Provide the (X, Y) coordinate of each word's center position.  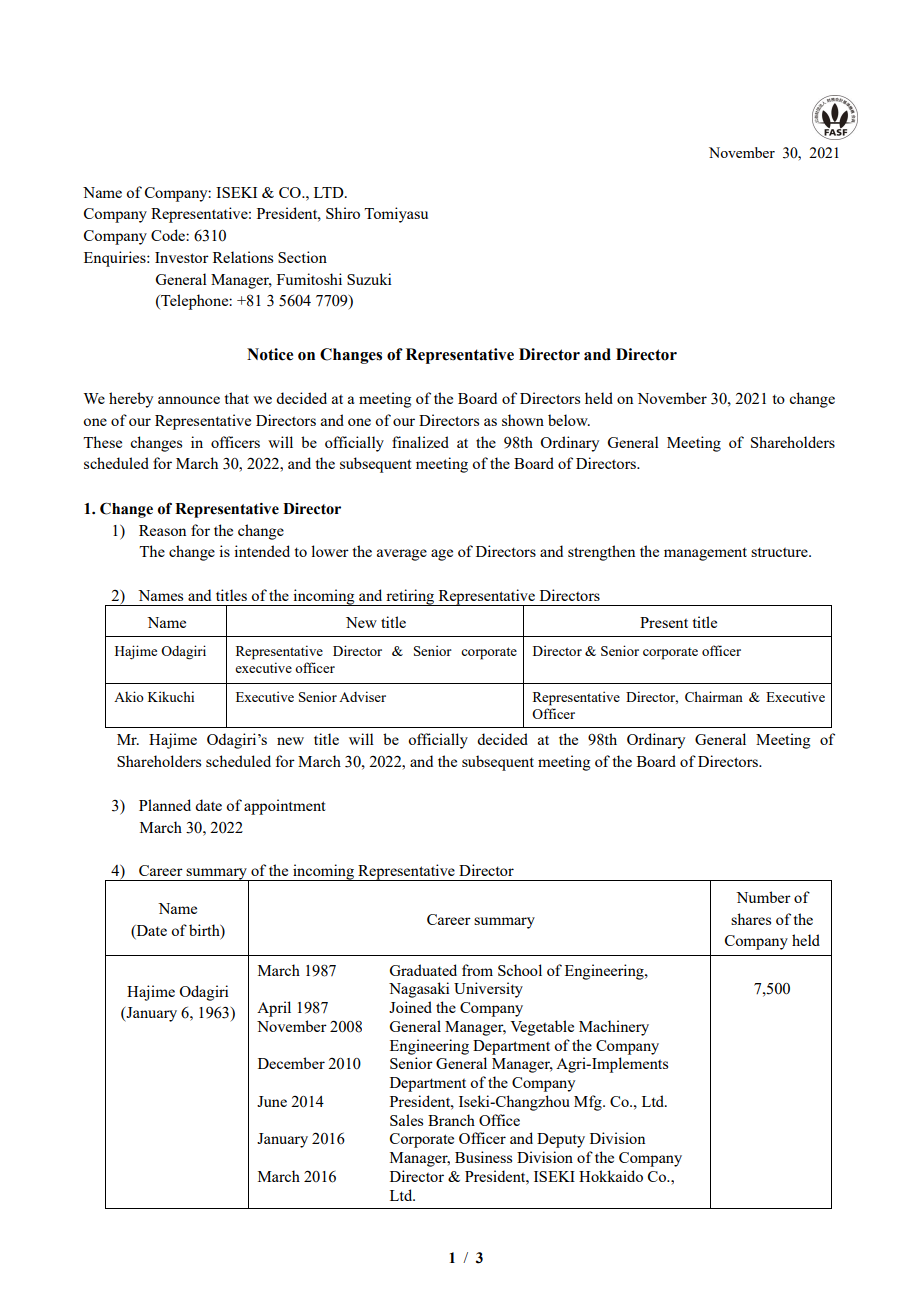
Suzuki (369, 279)
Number (763, 897)
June (272, 1101)
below (569, 420)
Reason (162, 530)
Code (169, 235)
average (402, 555)
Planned (165, 805)
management (705, 554)
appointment (284, 807)
